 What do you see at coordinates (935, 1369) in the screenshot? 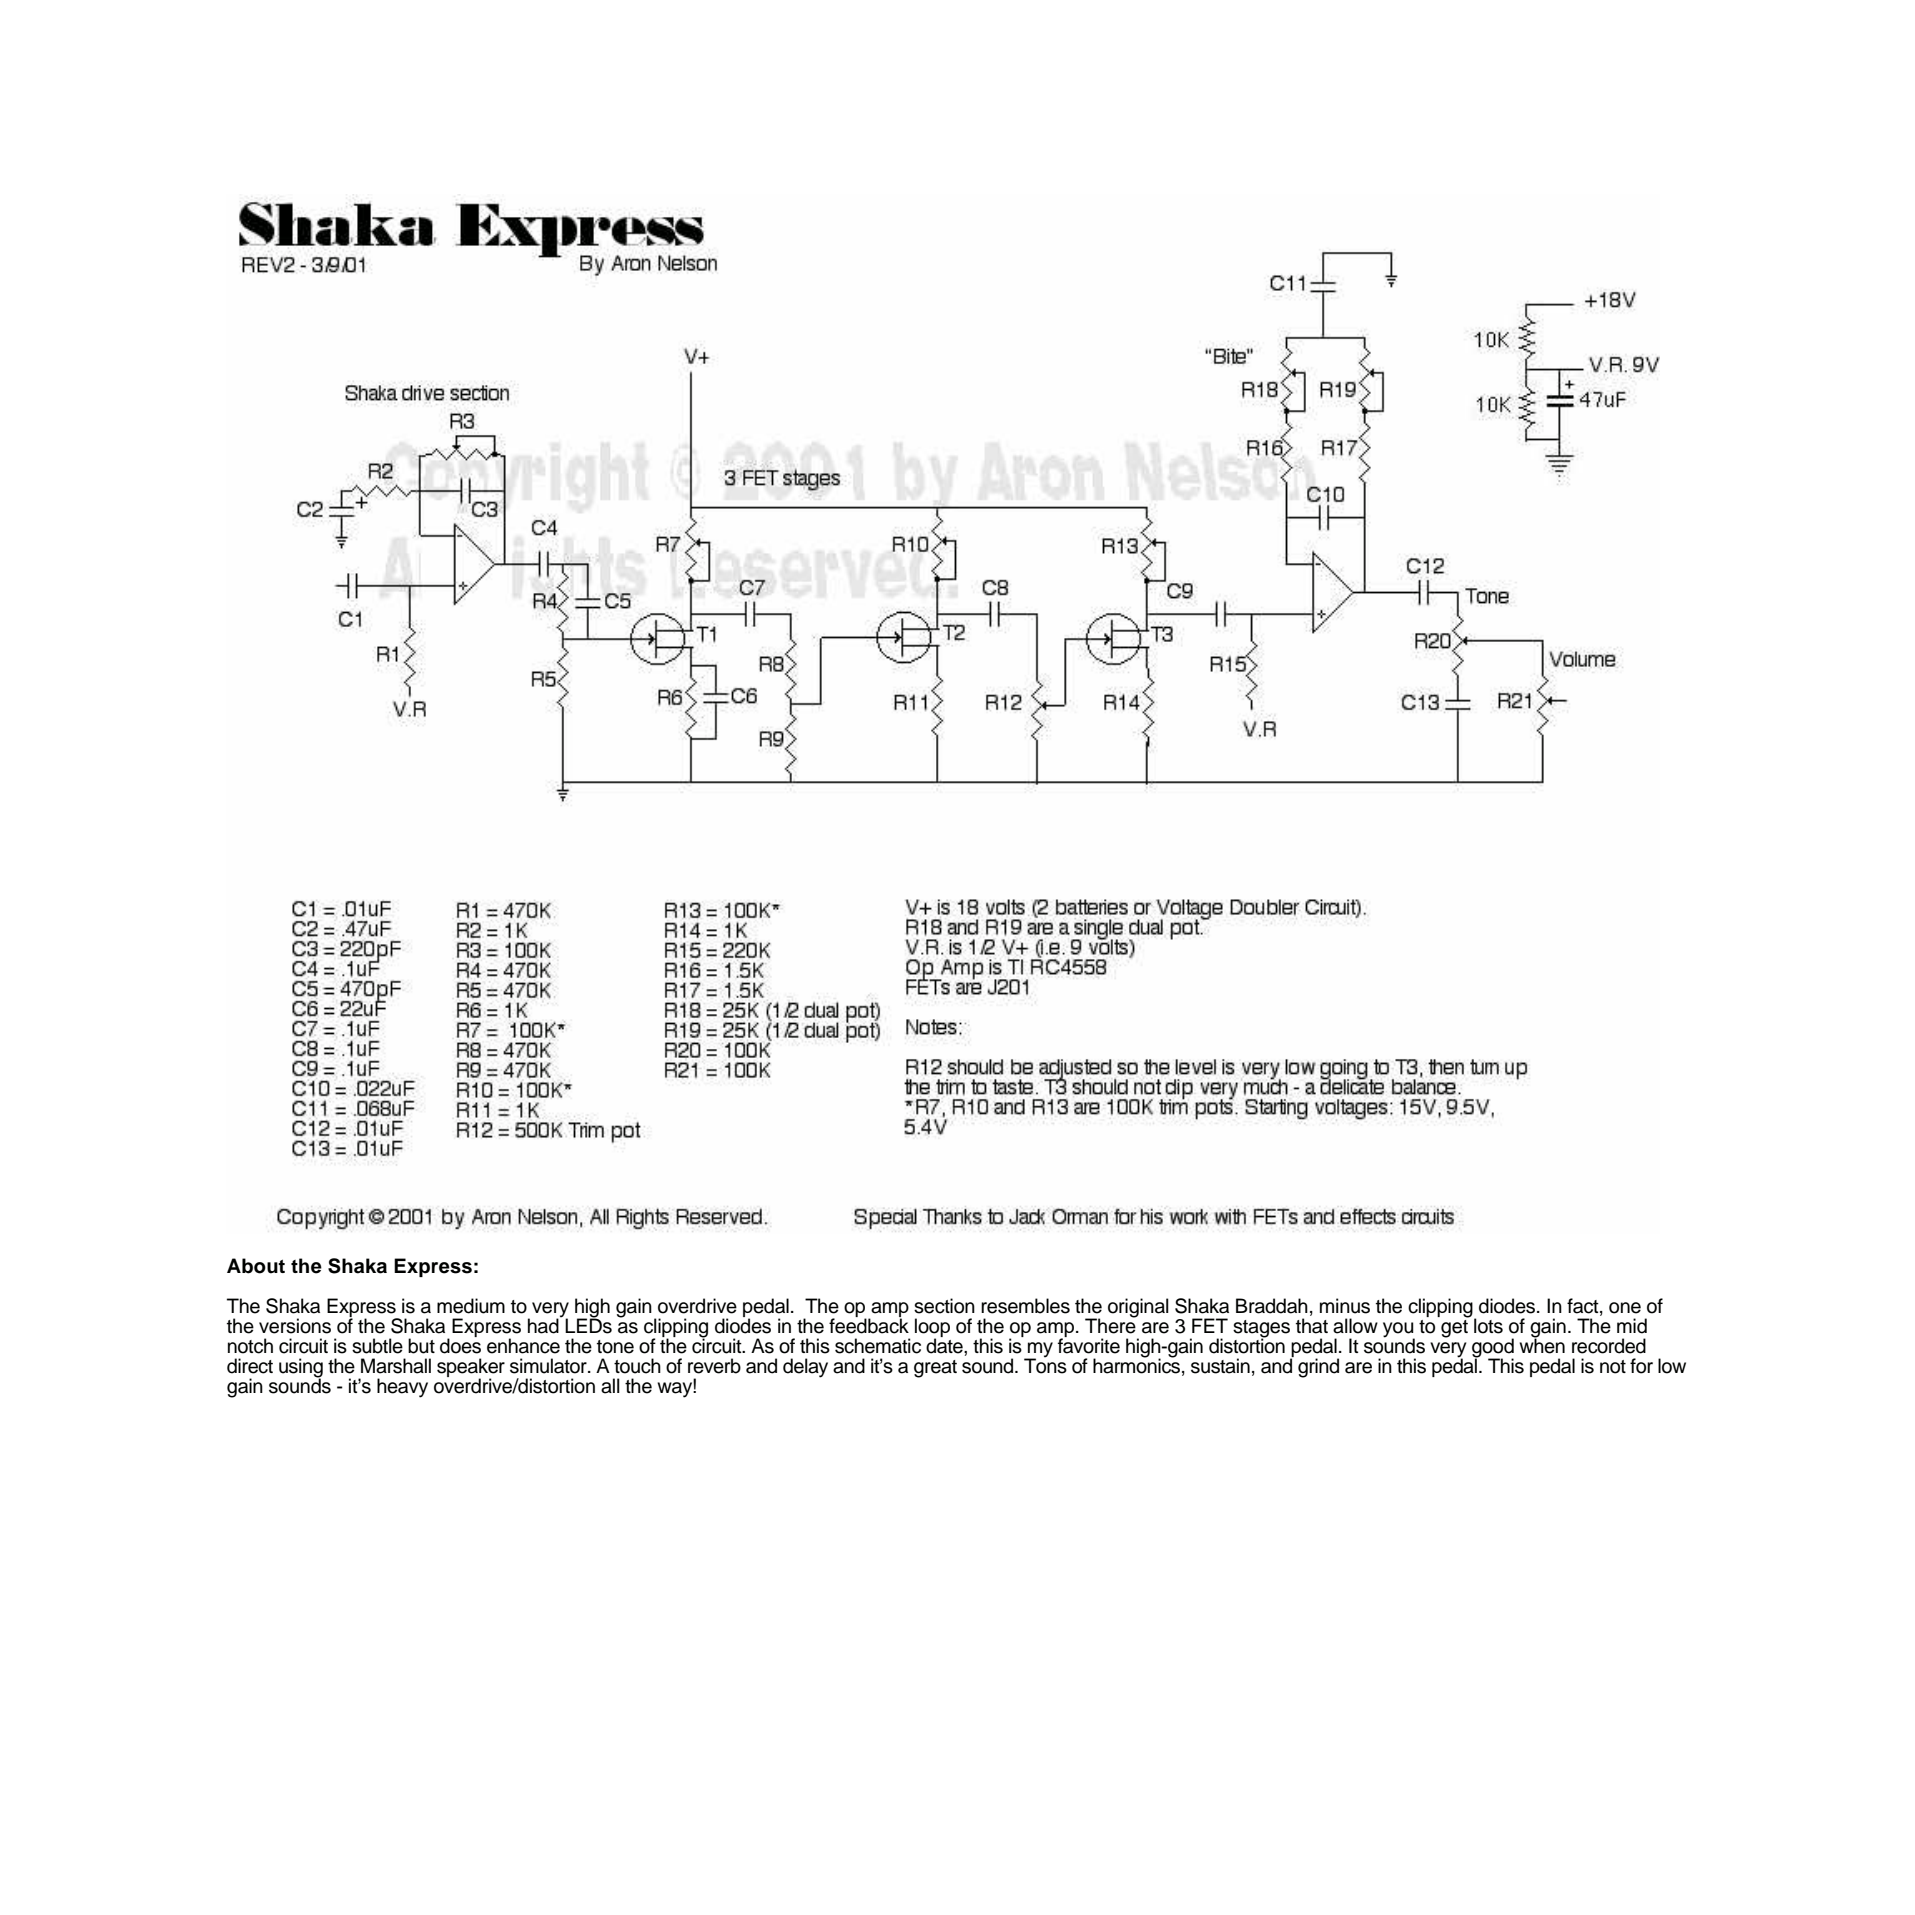
I see `great` at bounding box center [935, 1369].
